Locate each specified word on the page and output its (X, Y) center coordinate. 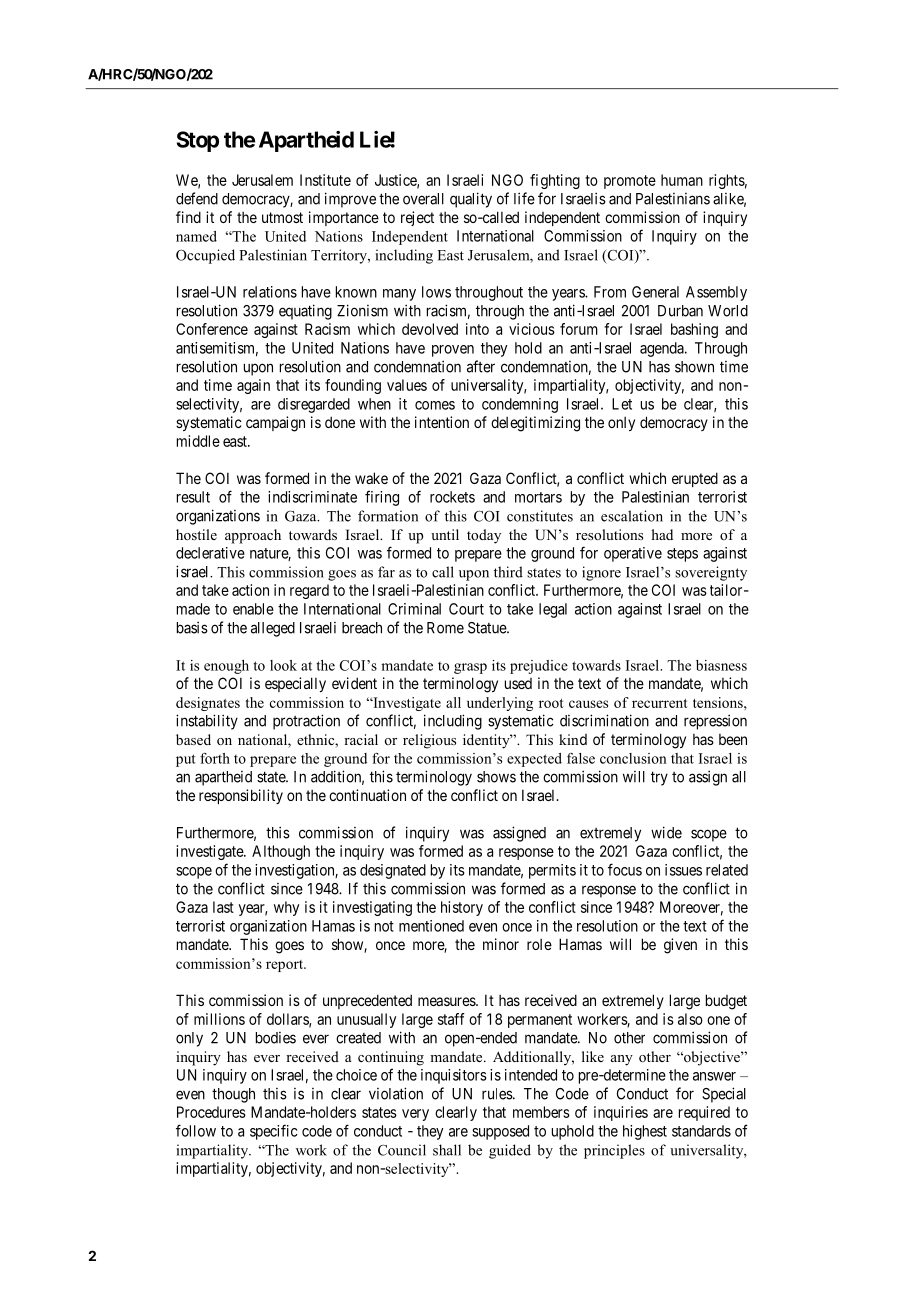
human (682, 180)
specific (274, 1132)
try (659, 778)
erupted (695, 479)
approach (253, 536)
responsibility (241, 796)
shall (447, 1150)
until (445, 534)
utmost (282, 217)
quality (471, 200)
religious (429, 741)
